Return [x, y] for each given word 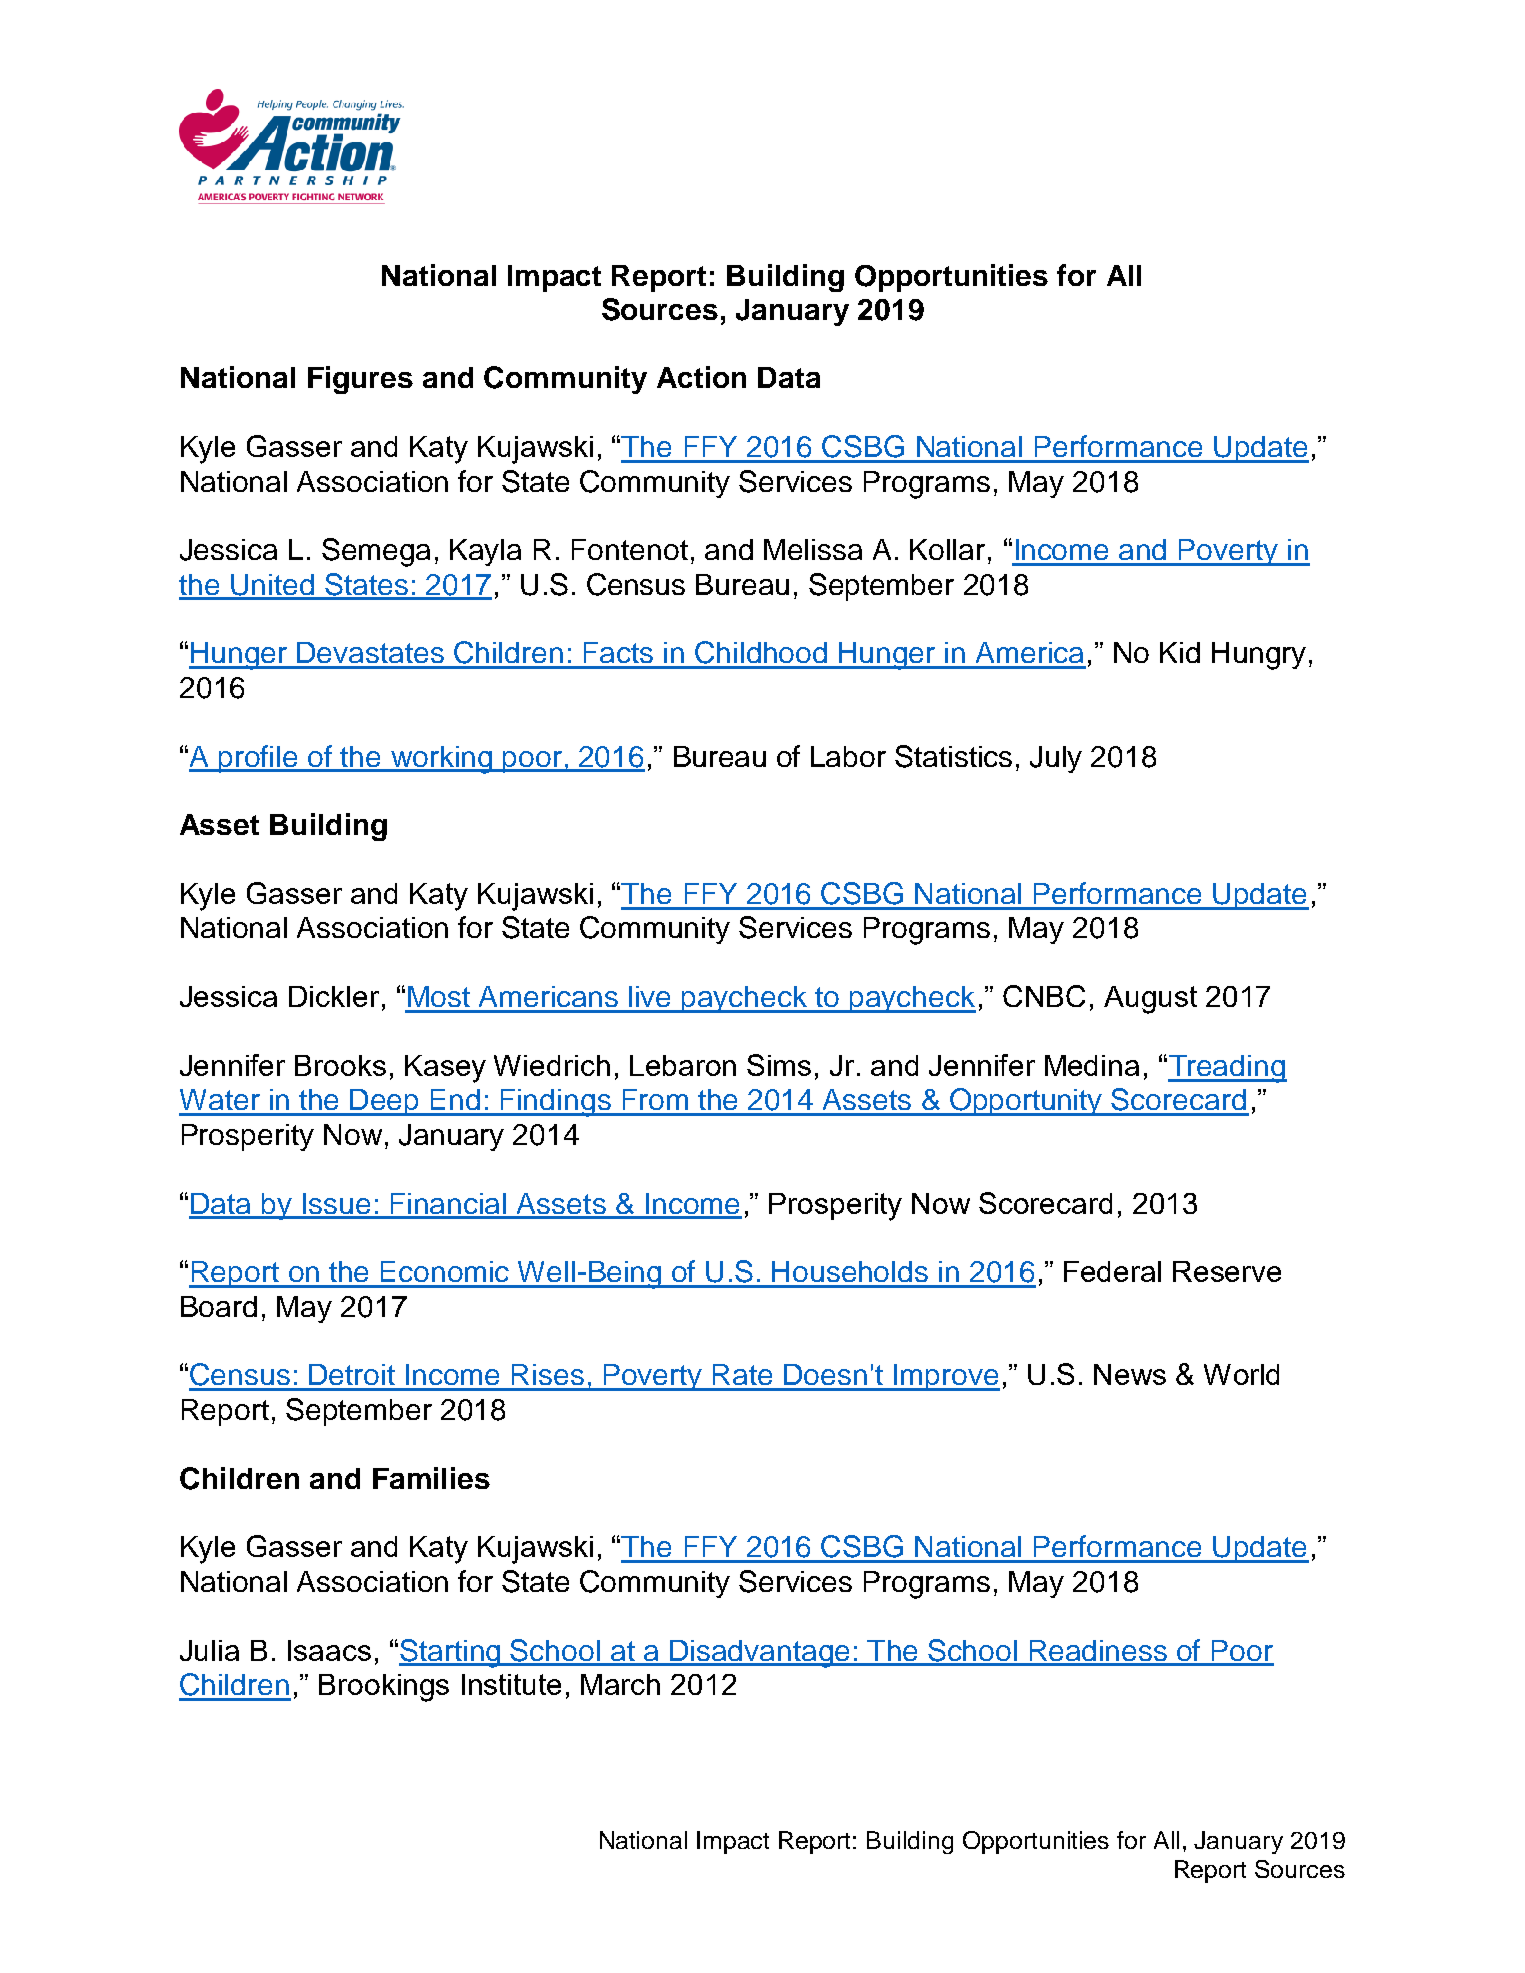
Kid [1180, 652]
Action [701, 377]
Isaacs [329, 1650]
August [1150, 1000]
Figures [360, 380]
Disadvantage [760, 1654]
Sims [779, 1065]
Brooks [340, 1065]
